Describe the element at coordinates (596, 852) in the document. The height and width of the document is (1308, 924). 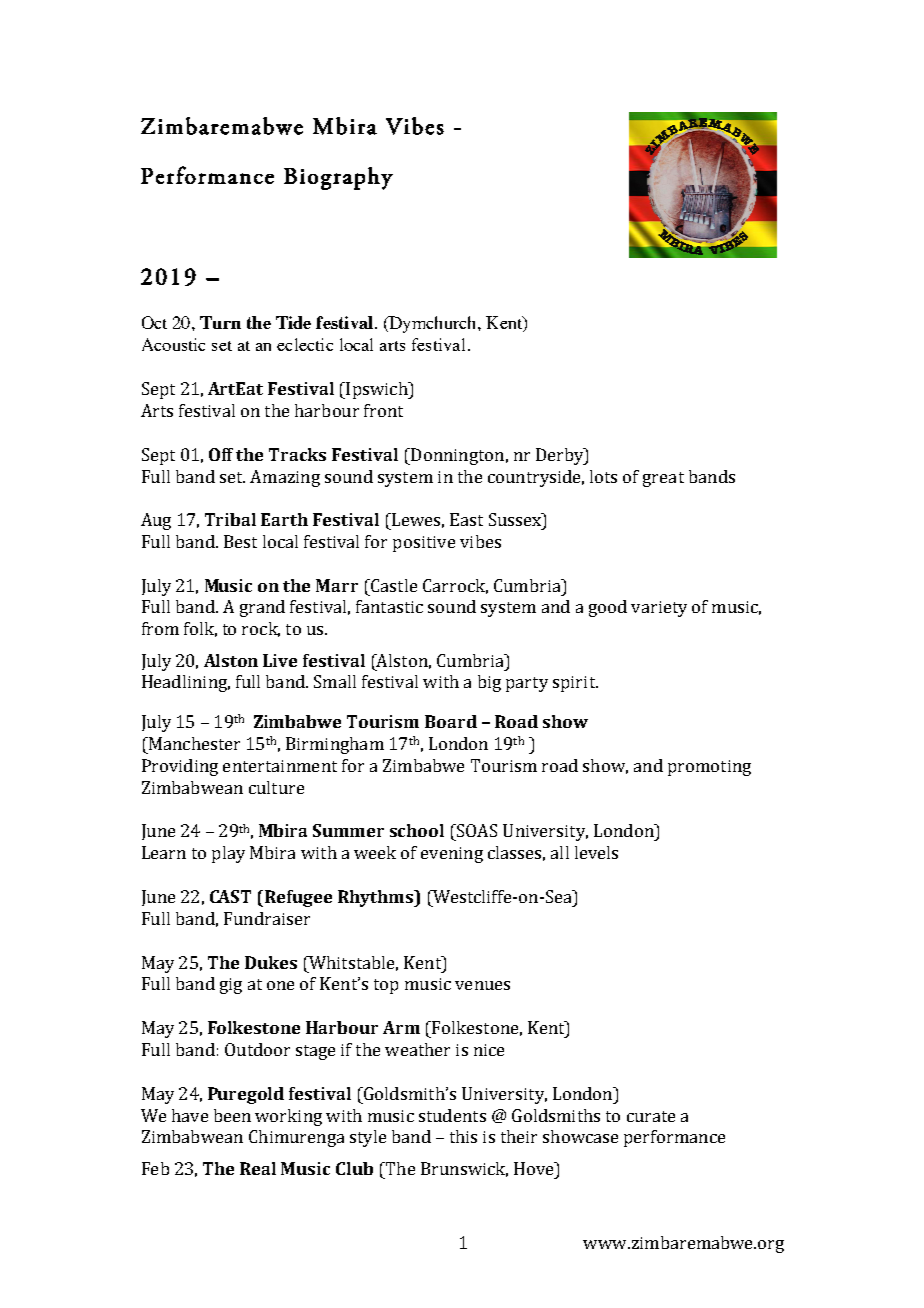
I see `levels` at that location.
